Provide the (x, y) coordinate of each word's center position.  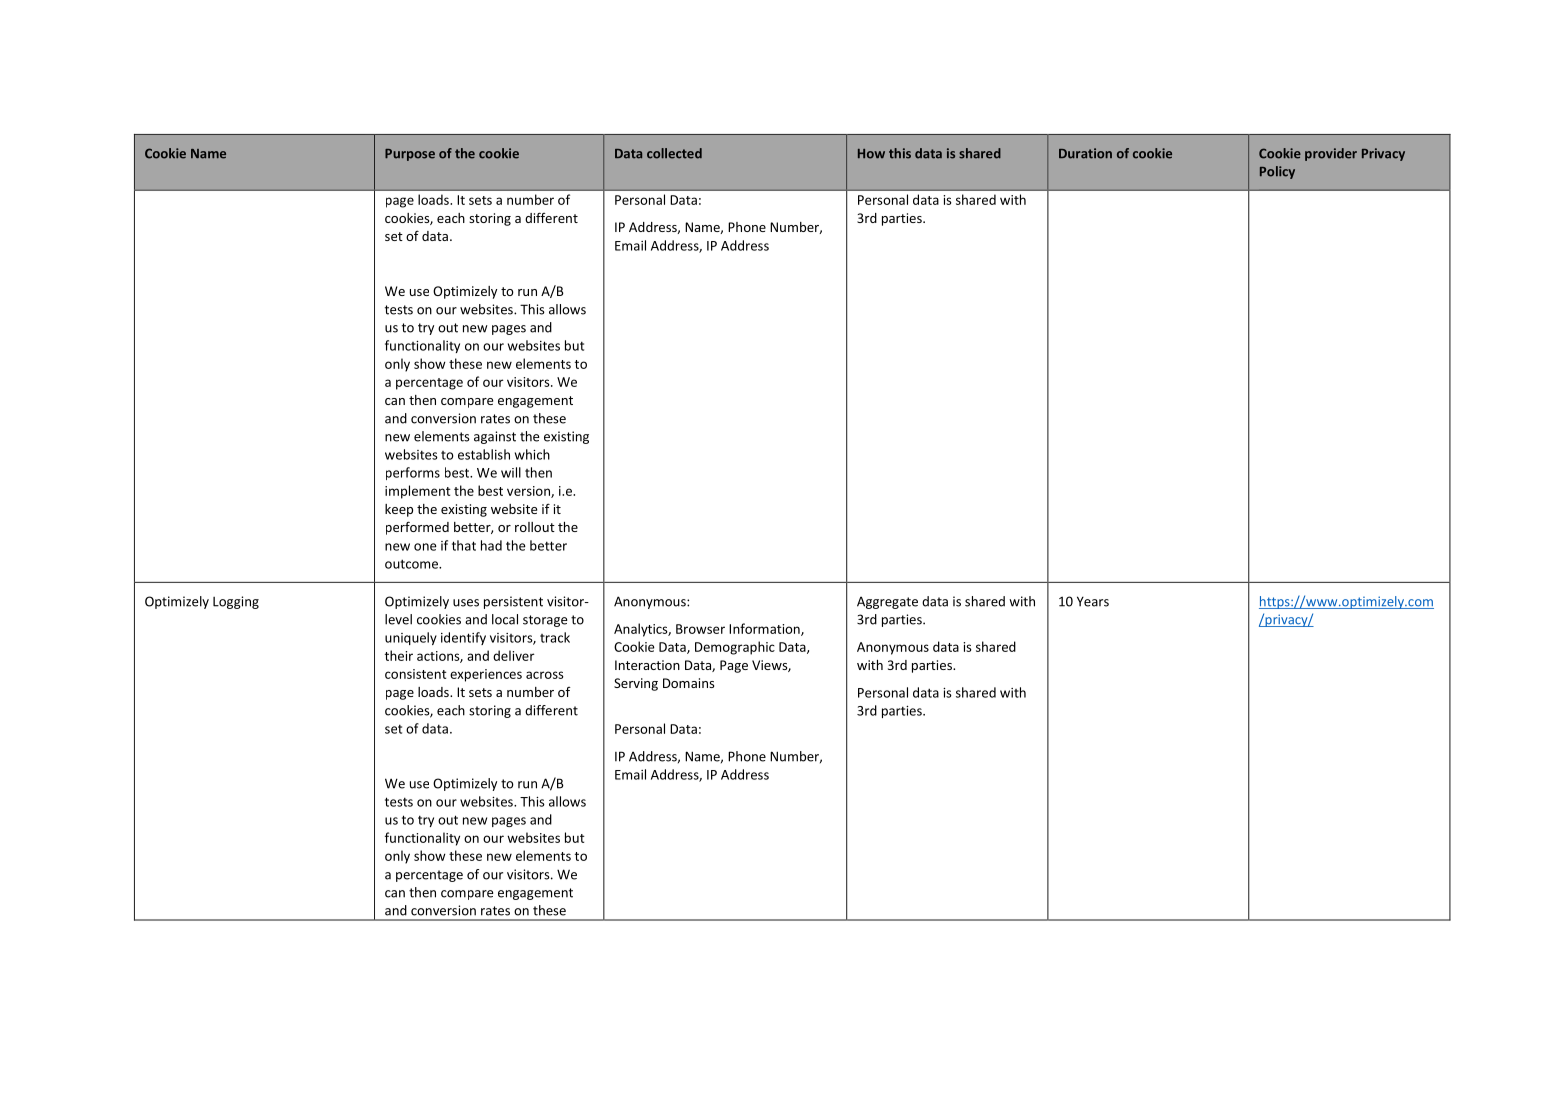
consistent (416, 674)
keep (399, 510)
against (495, 437)
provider (1331, 154)
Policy (1277, 172)
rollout (535, 527)
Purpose (410, 155)
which (532, 454)
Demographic (735, 648)
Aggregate (887, 602)
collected (674, 153)
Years (1093, 601)
